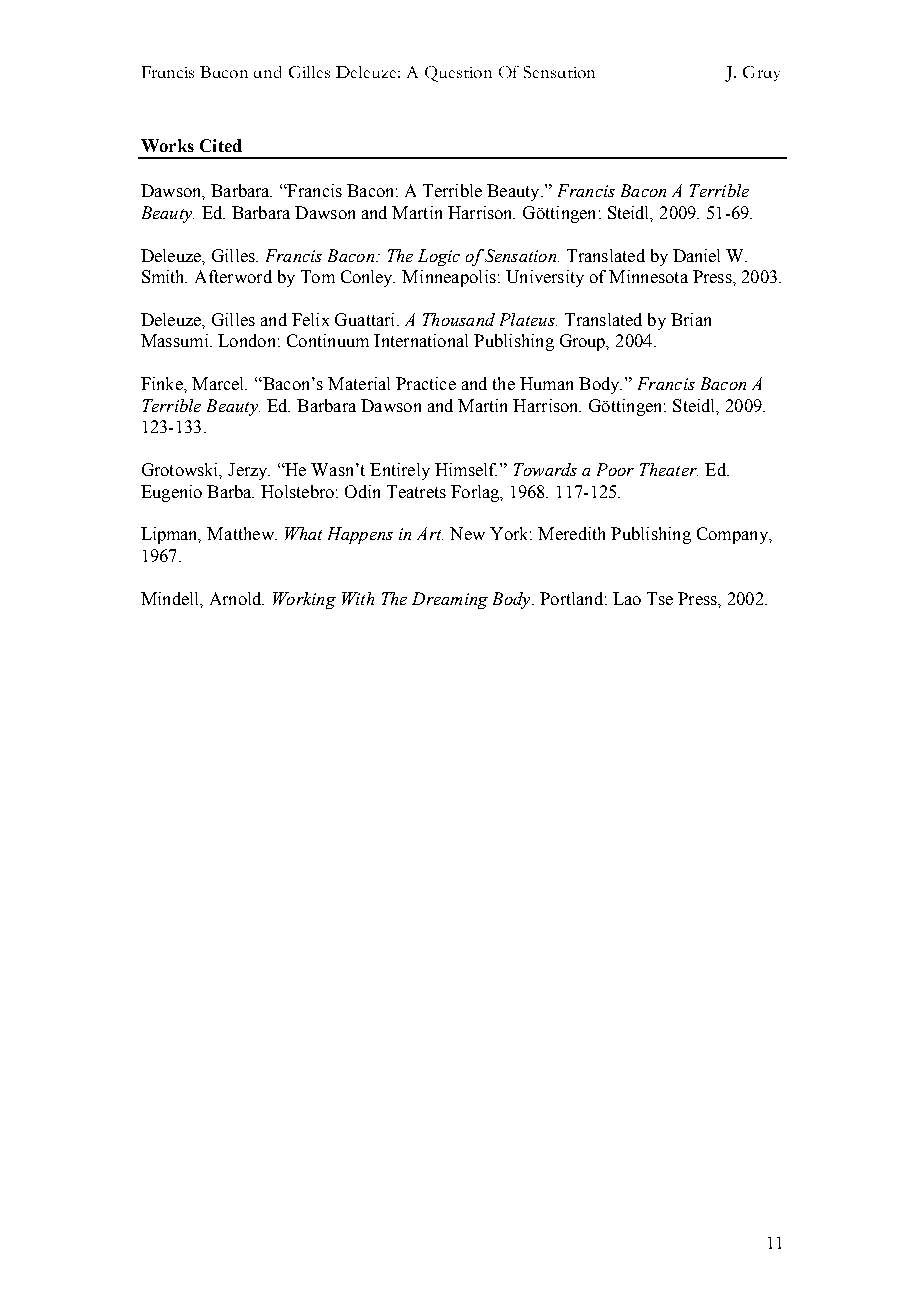 The width and height of the screenshot is (924, 1308). I want to click on Afterword, so click(233, 276).
